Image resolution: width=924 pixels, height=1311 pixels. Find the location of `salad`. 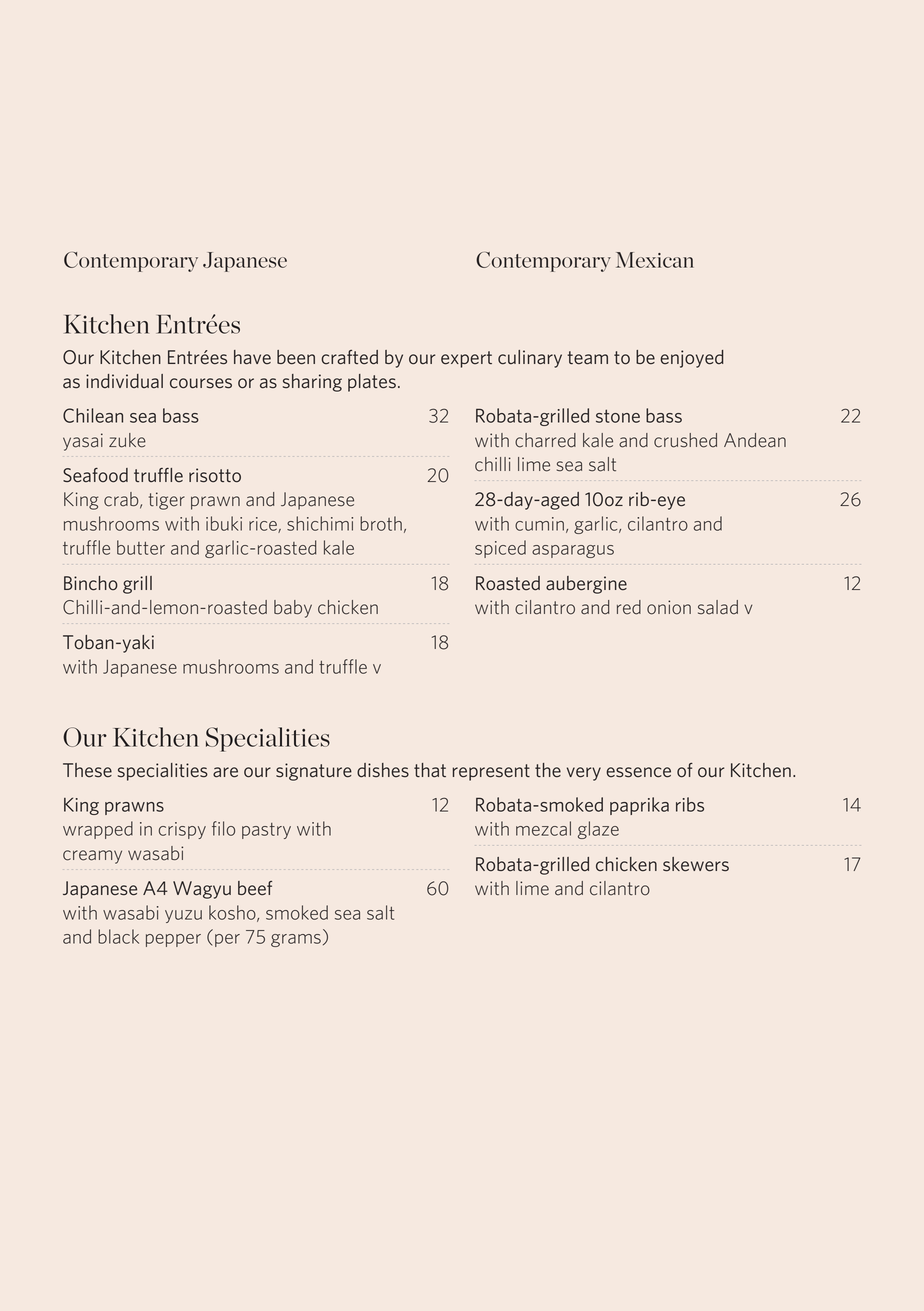

salad is located at coordinates (718, 607).
